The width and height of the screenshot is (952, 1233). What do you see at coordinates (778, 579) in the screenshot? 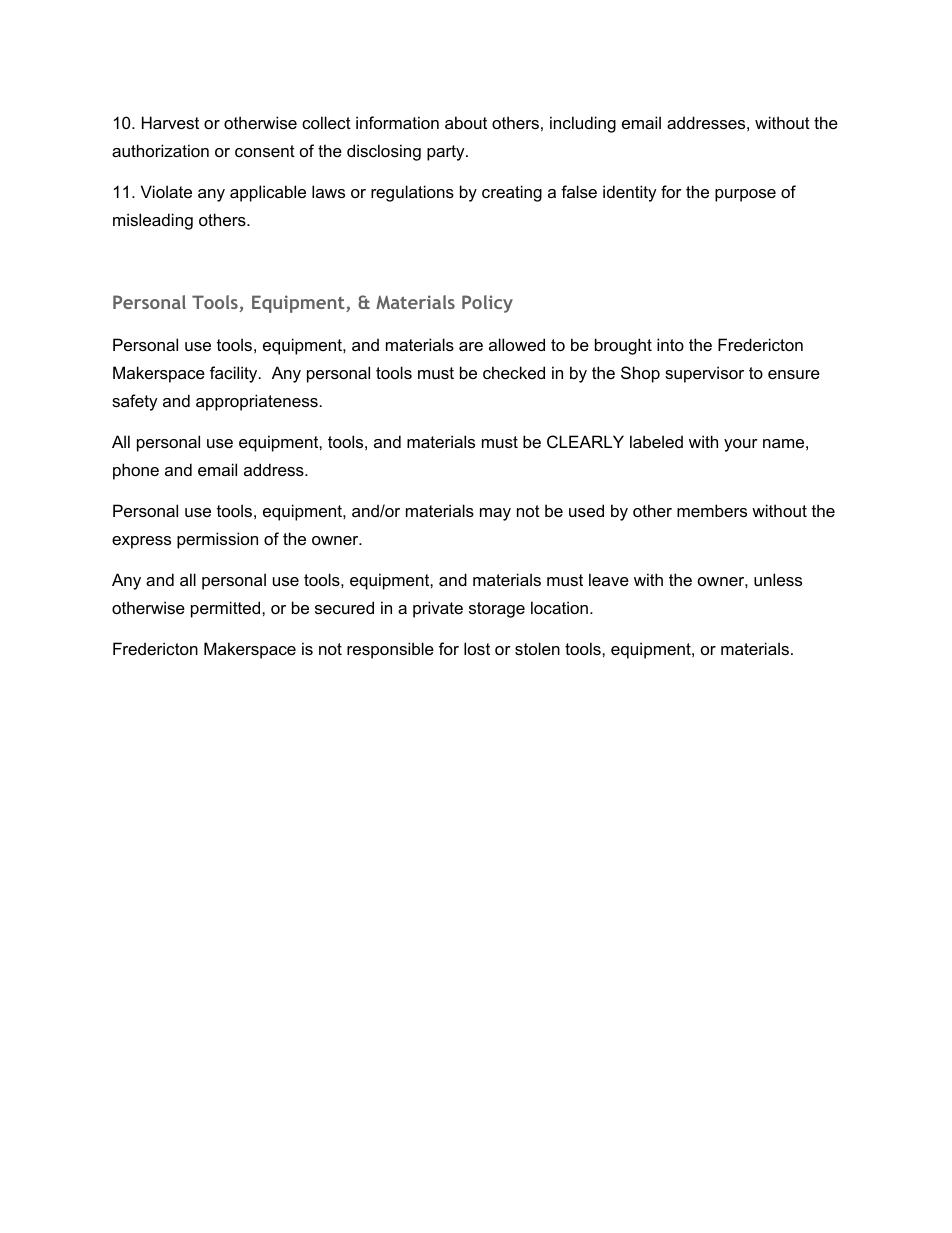
I see `unless` at bounding box center [778, 579].
